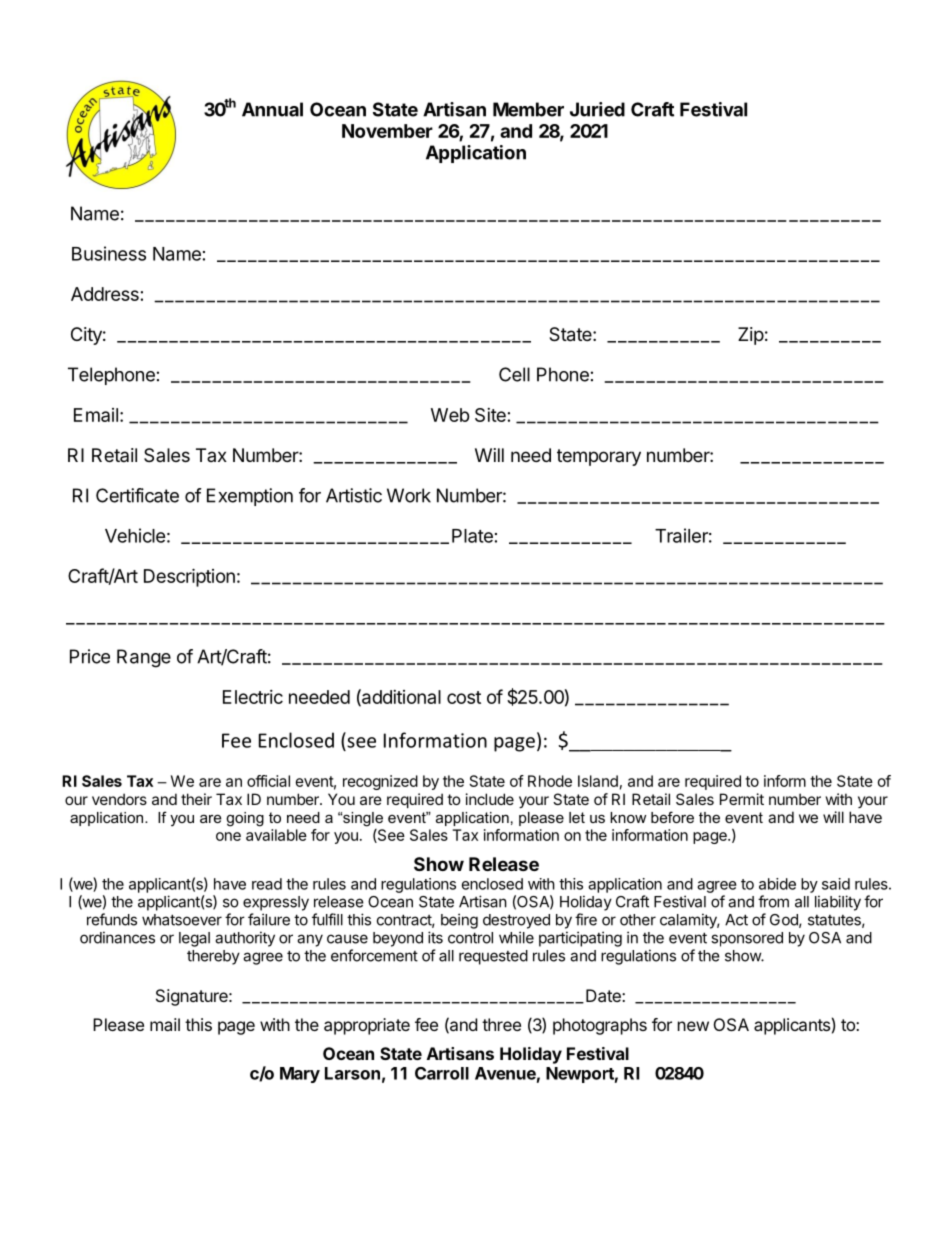  What do you see at coordinates (144, 658) in the image?
I see `Range` at bounding box center [144, 658].
